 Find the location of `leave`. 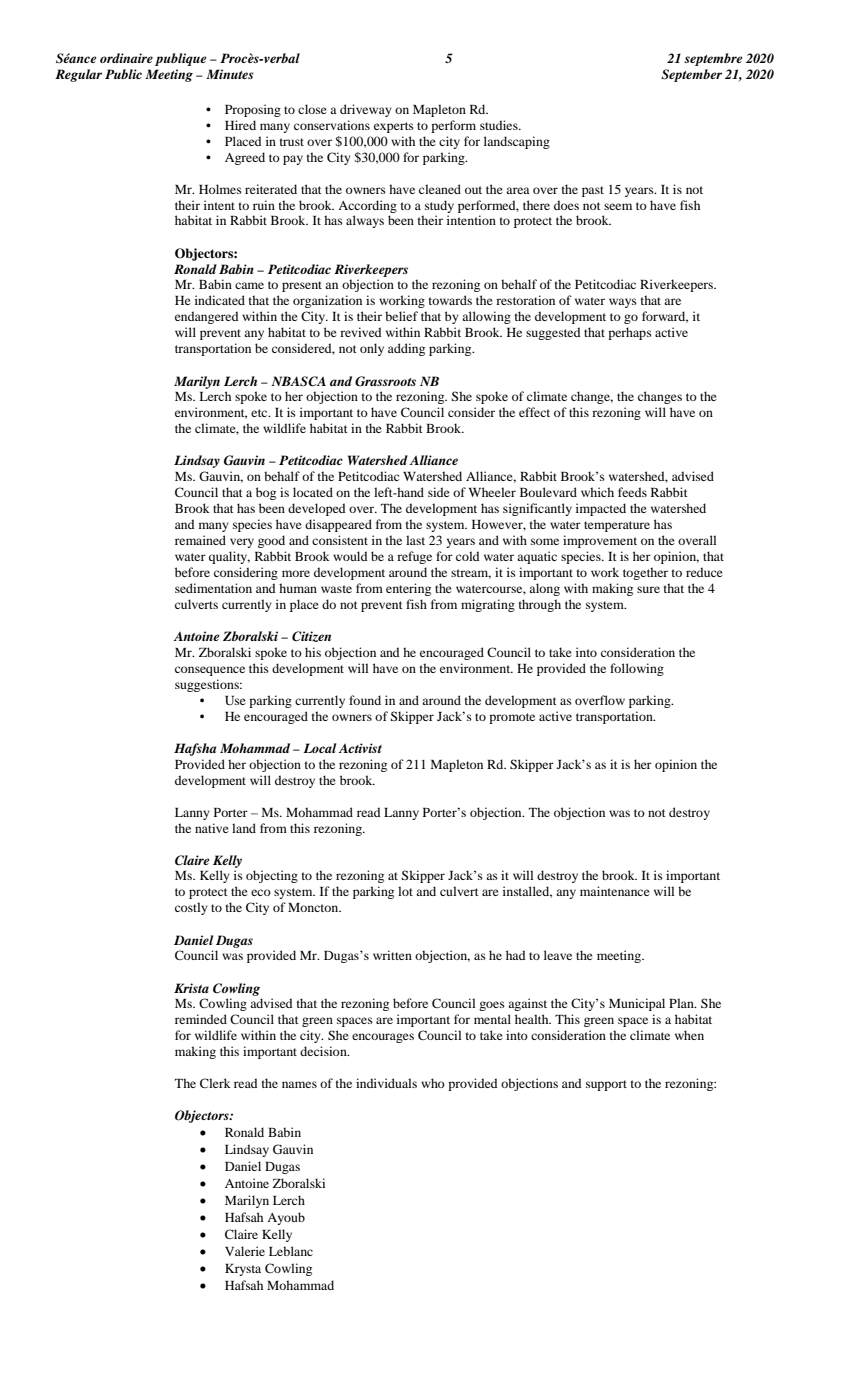

leave is located at coordinates (558, 955).
